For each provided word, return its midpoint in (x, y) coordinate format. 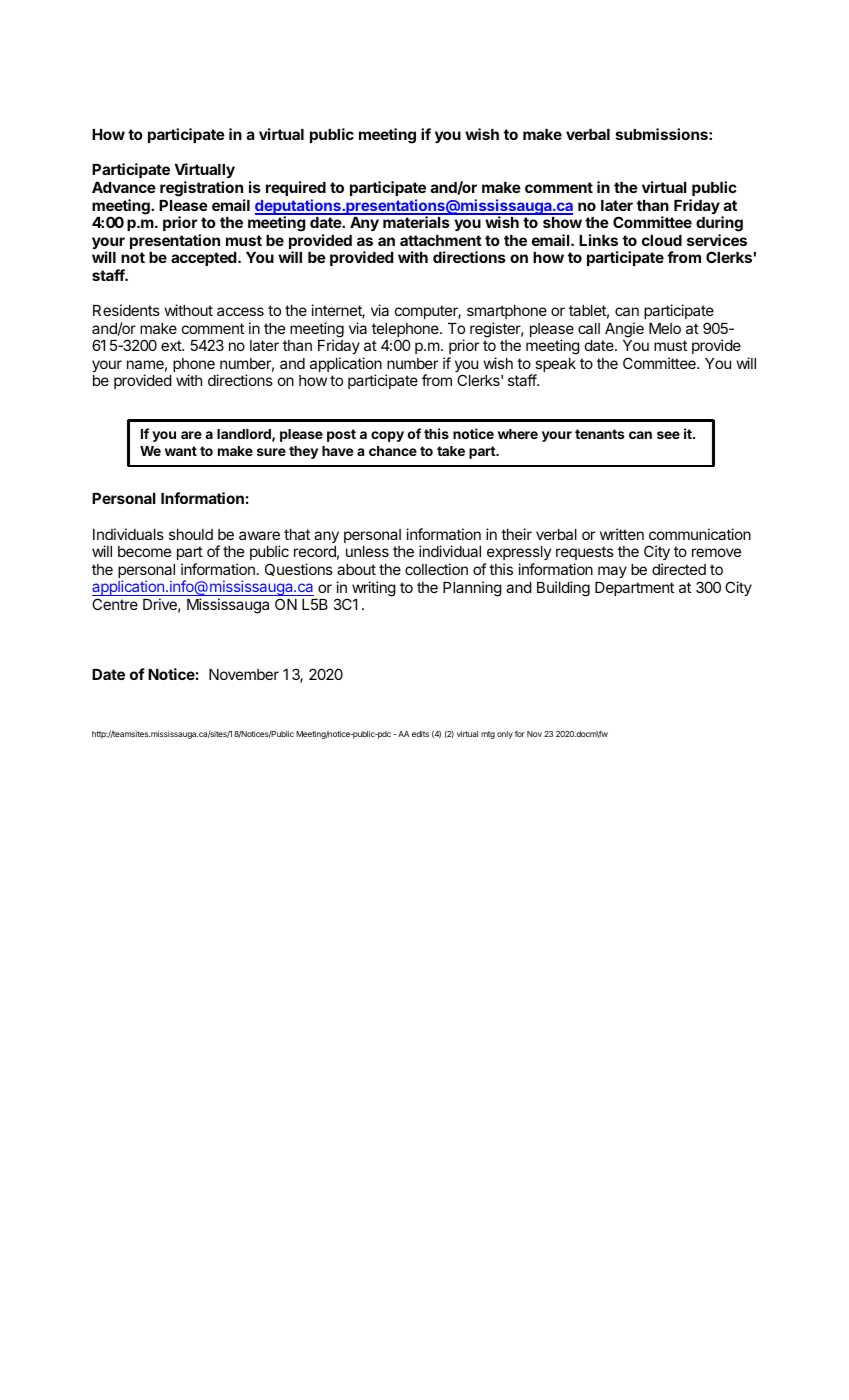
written (622, 534)
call (589, 328)
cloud (662, 240)
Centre (115, 604)
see (668, 435)
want (181, 451)
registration (201, 189)
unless (367, 551)
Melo (665, 328)
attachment (441, 240)
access (240, 311)
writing (374, 589)
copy (387, 436)
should (191, 534)
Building (563, 589)
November (244, 674)
